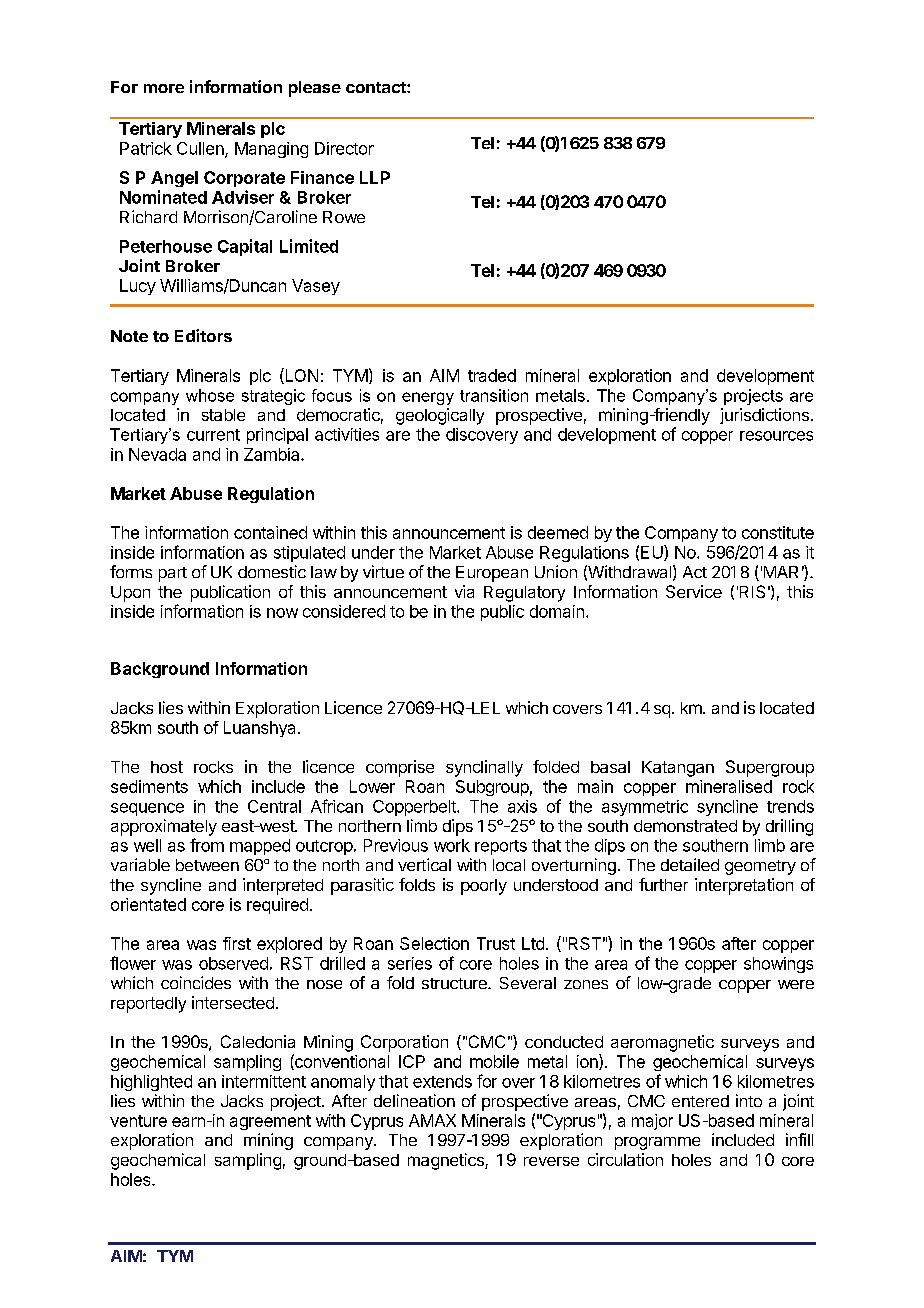 This screenshot has width=924, height=1308. I want to click on via, so click(464, 591).
